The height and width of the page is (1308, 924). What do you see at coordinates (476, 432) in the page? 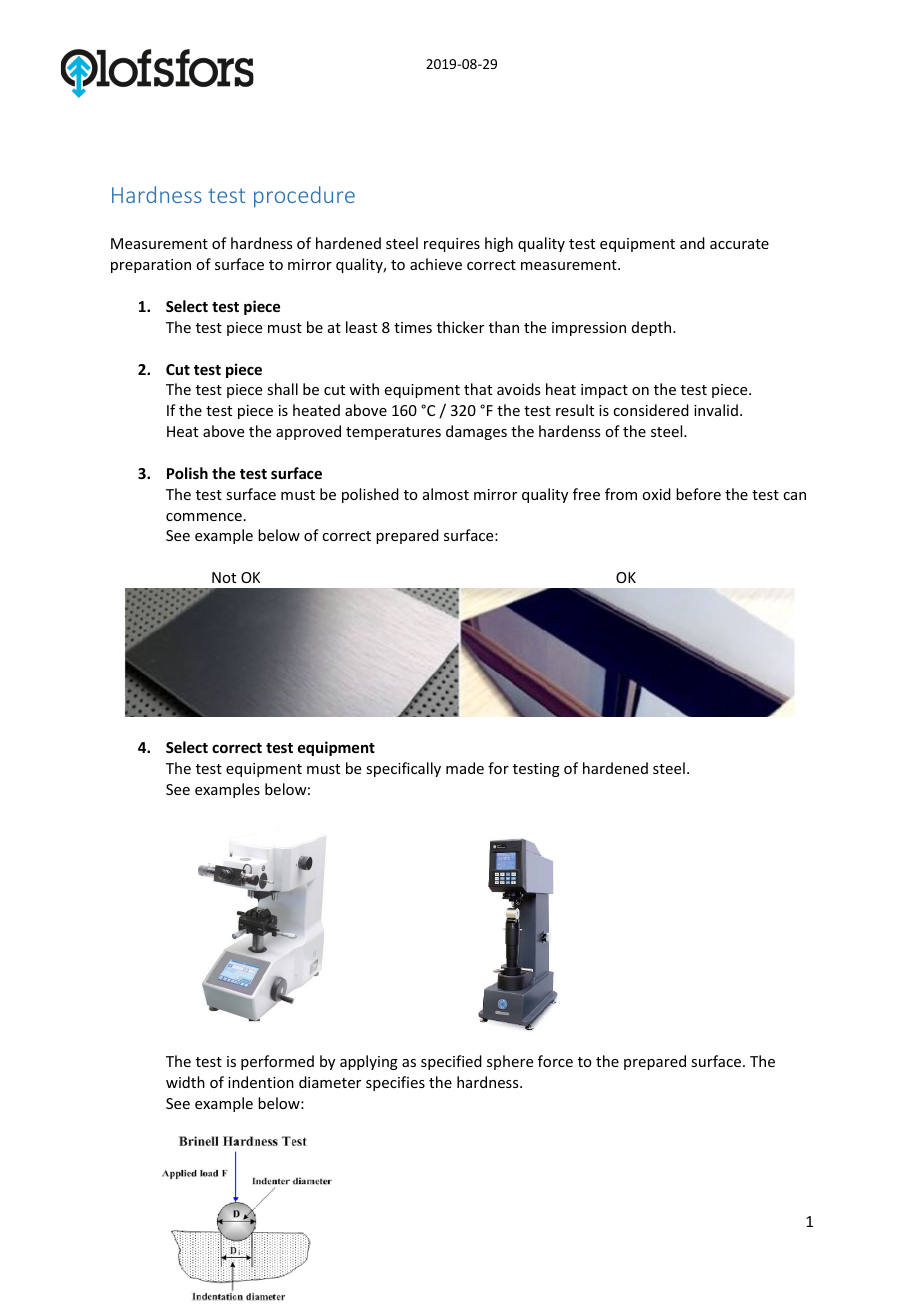
I see `damages` at bounding box center [476, 432].
